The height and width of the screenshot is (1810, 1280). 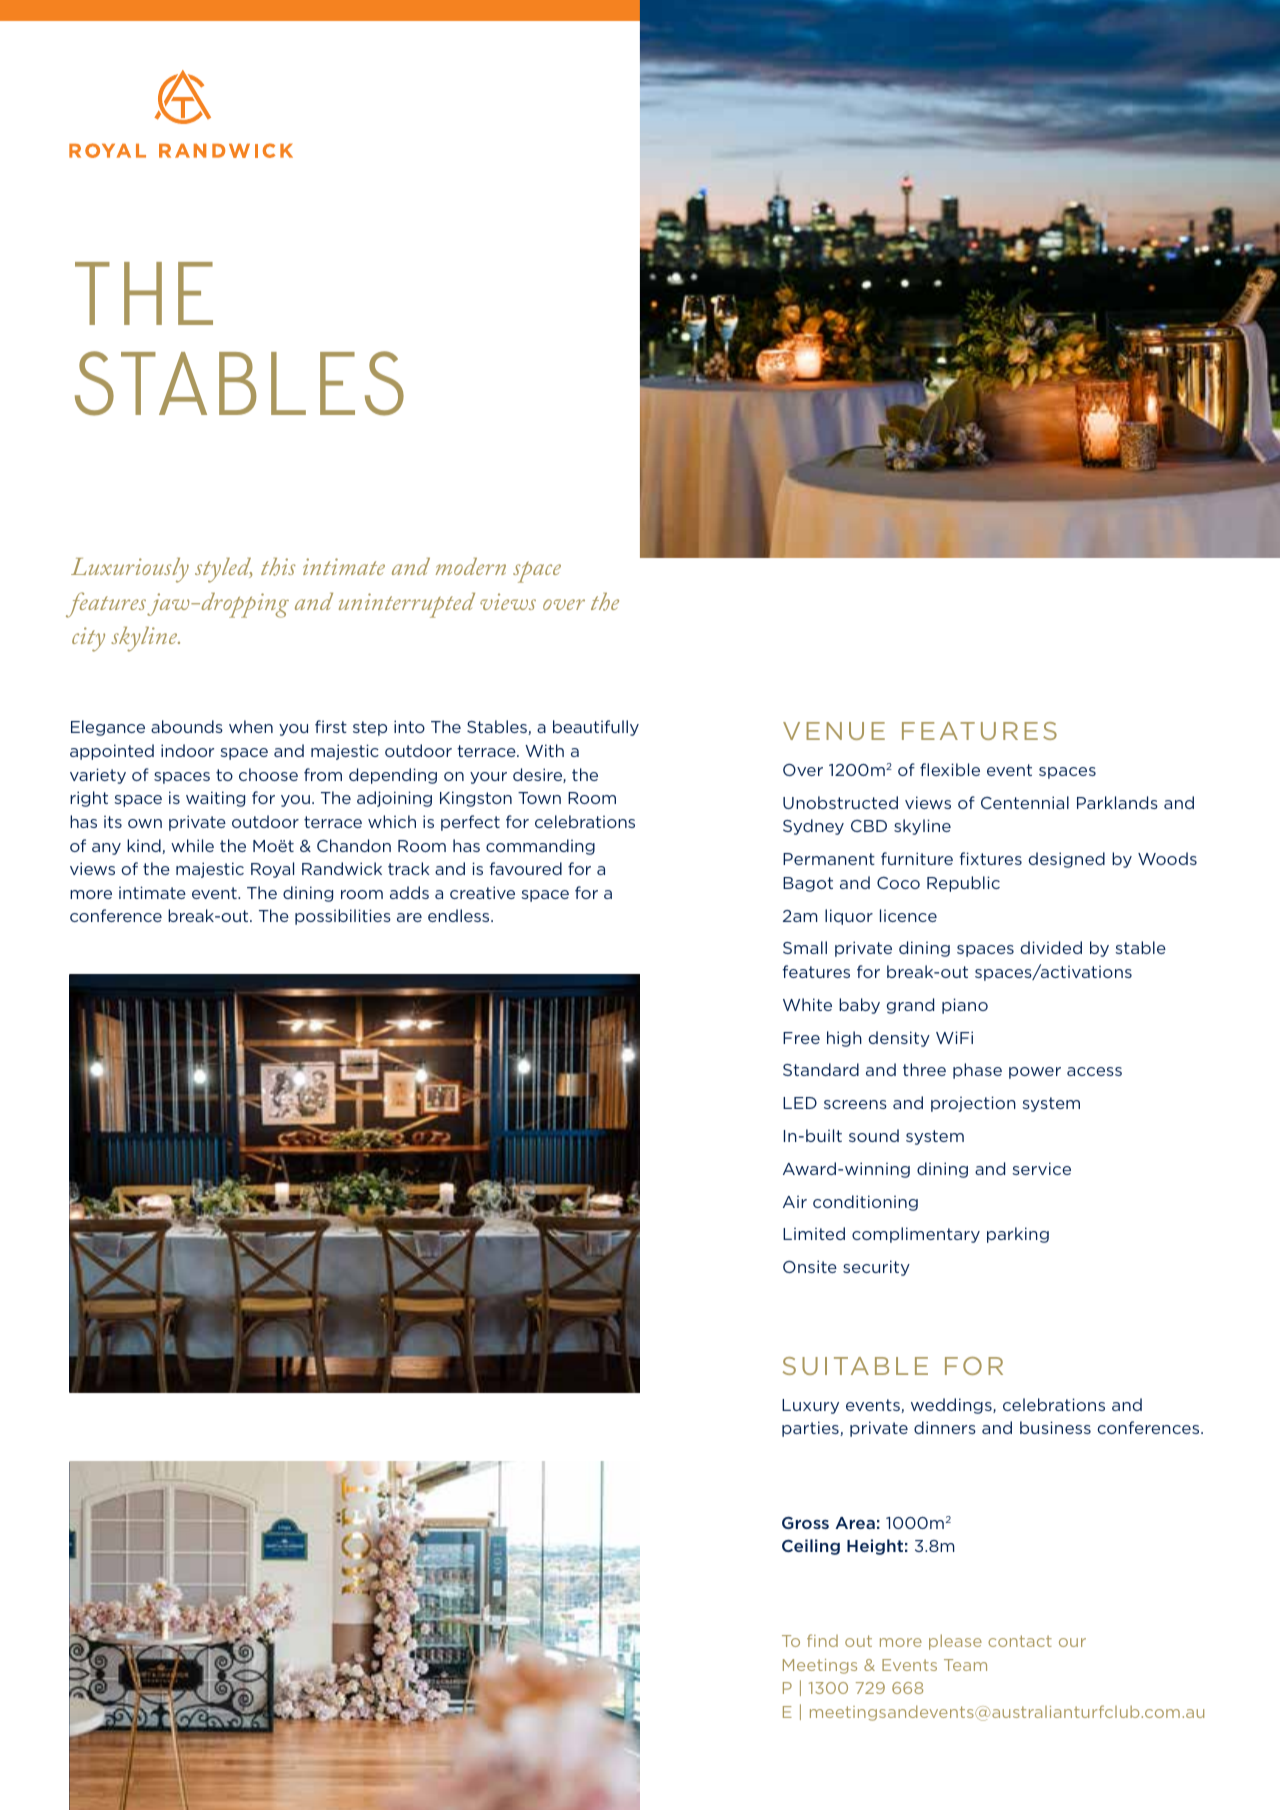 I want to click on business, so click(x=1055, y=1427).
